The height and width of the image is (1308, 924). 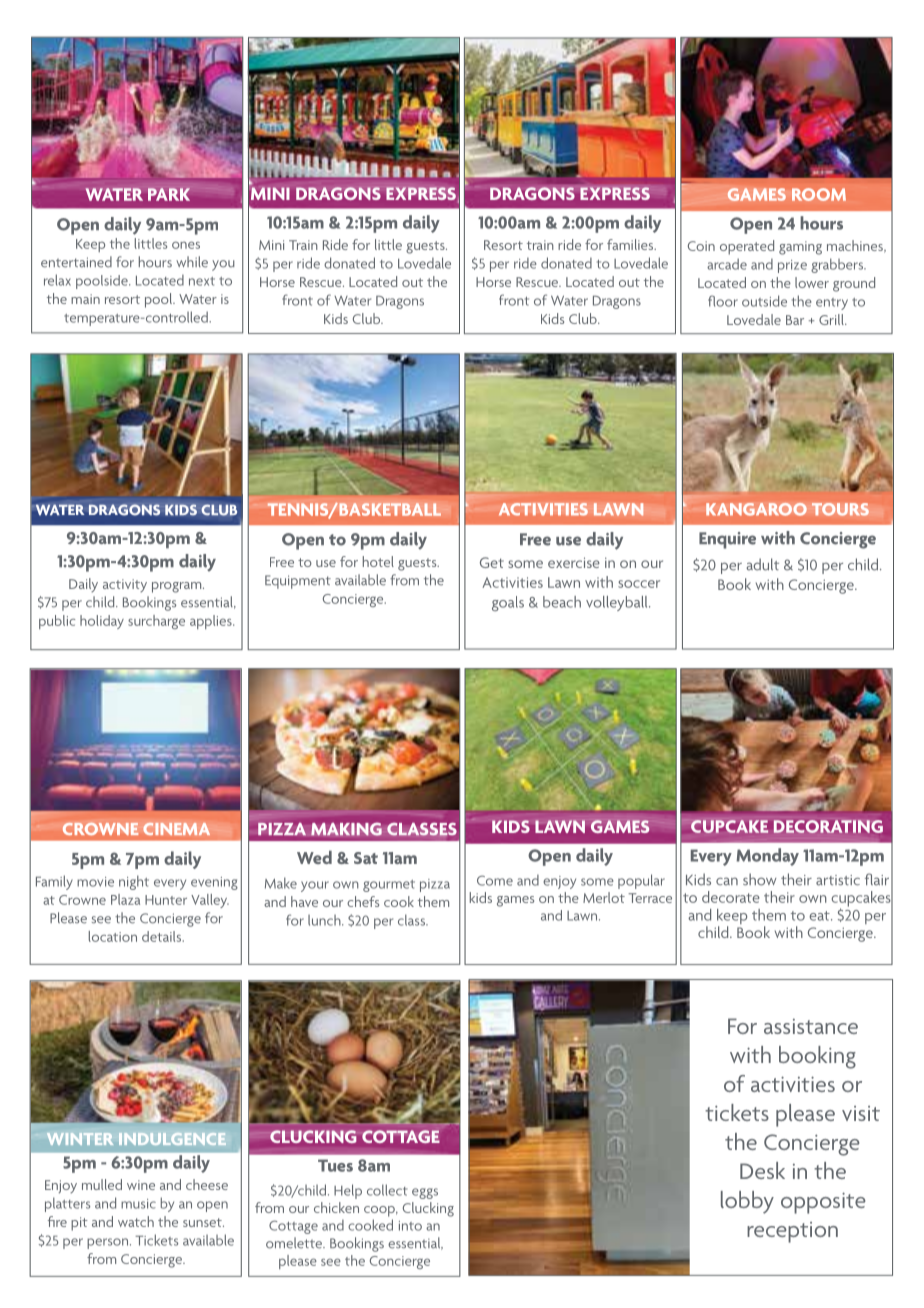 I want to click on Come, so click(x=495, y=880).
